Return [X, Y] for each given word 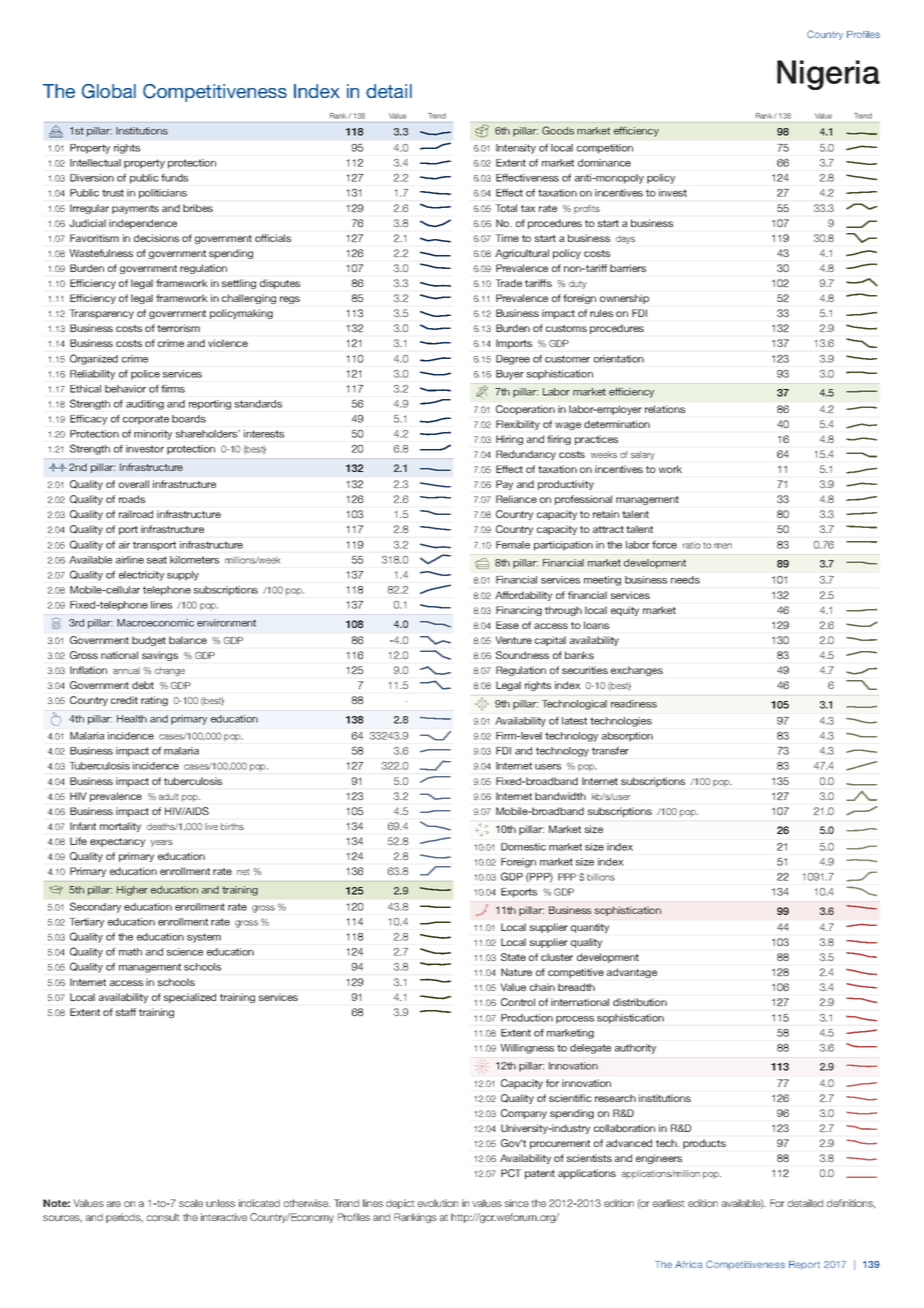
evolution [438, 1203]
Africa [688, 1264]
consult [163, 1217]
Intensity [516, 149]
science [185, 952]
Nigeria [828, 75]
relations [665, 409]
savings [160, 656]
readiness [634, 704]
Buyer [510, 375]
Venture [514, 640]
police [145, 375]
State [513, 957]
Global [109, 91]
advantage [632, 973]
